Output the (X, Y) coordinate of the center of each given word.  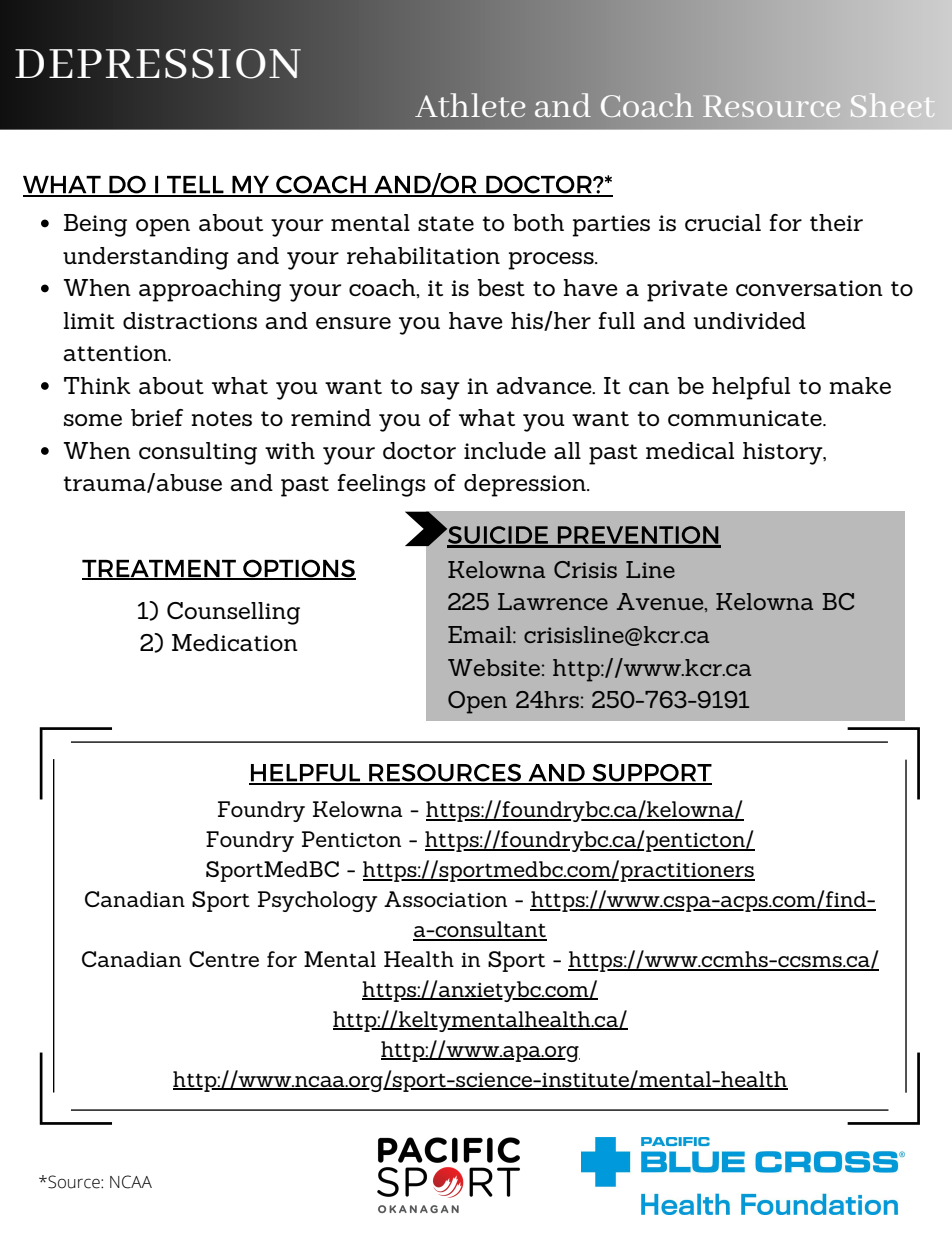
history (784, 453)
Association (445, 899)
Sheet (891, 105)
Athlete (470, 105)
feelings (382, 485)
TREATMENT (160, 570)
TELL (195, 186)
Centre (224, 959)
